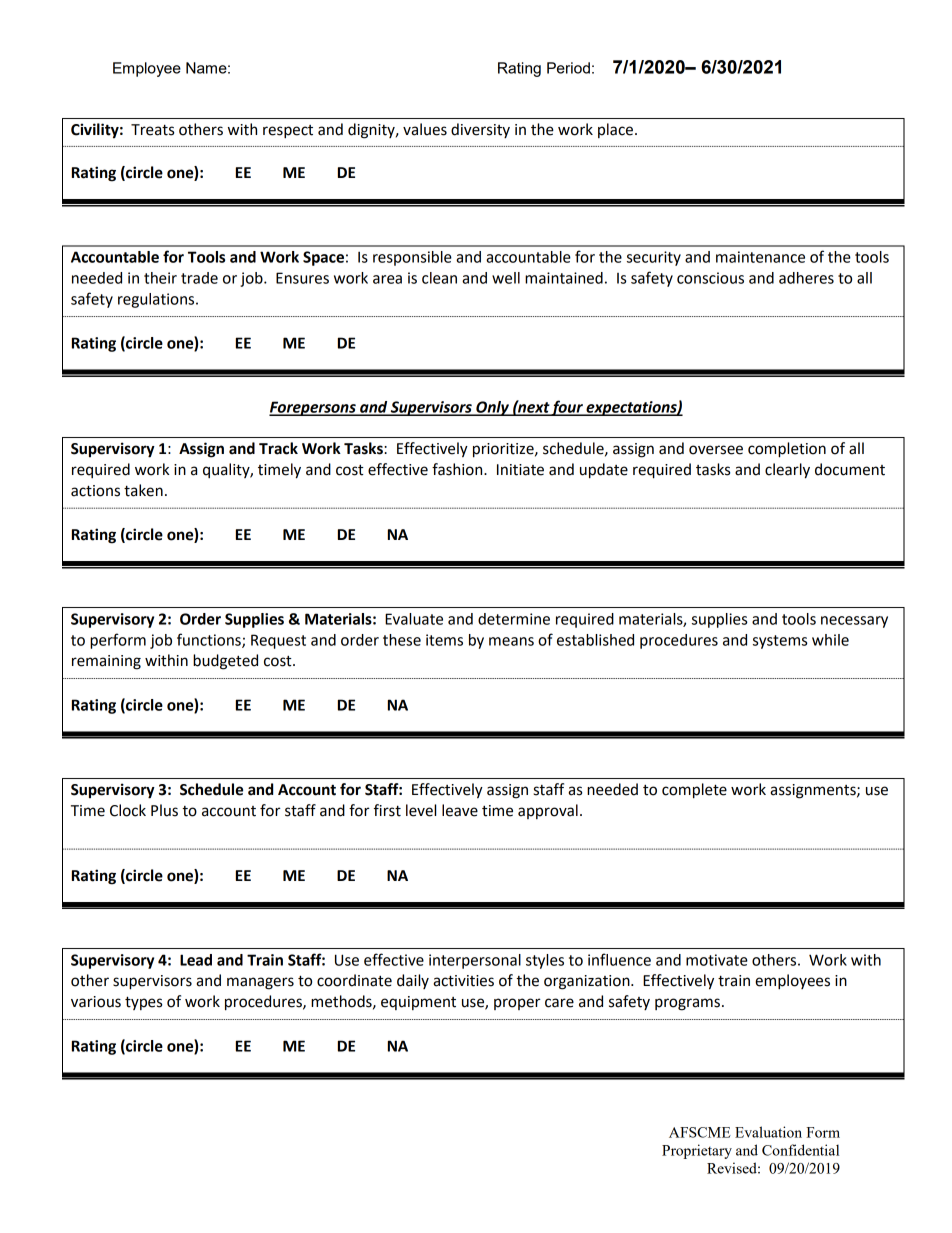 The height and width of the screenshot is (1233, 952). Describe the element at coordinates (480, 130) in the screenshot. I see `diversity` at that location.
